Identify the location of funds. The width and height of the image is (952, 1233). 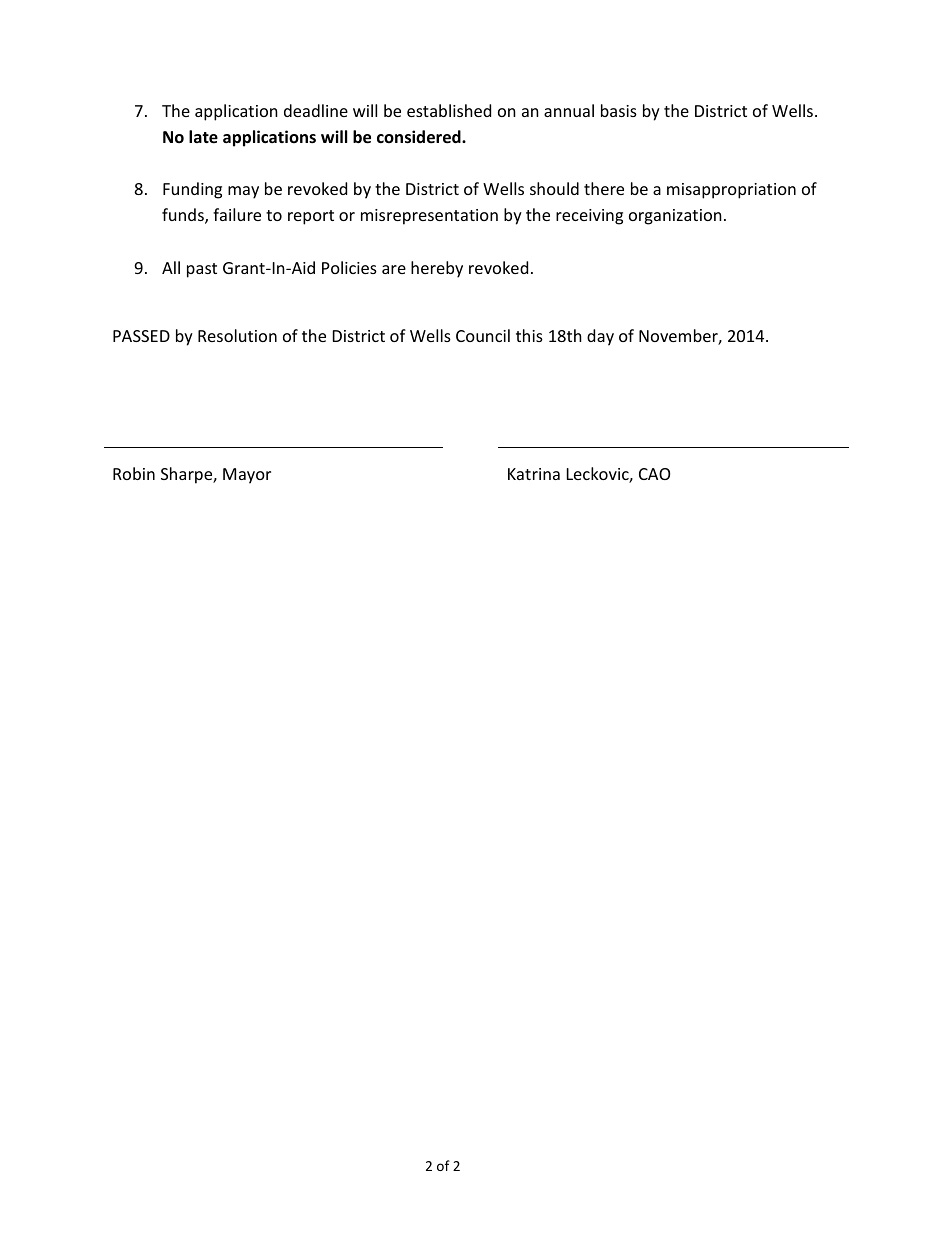
(184, 216).
